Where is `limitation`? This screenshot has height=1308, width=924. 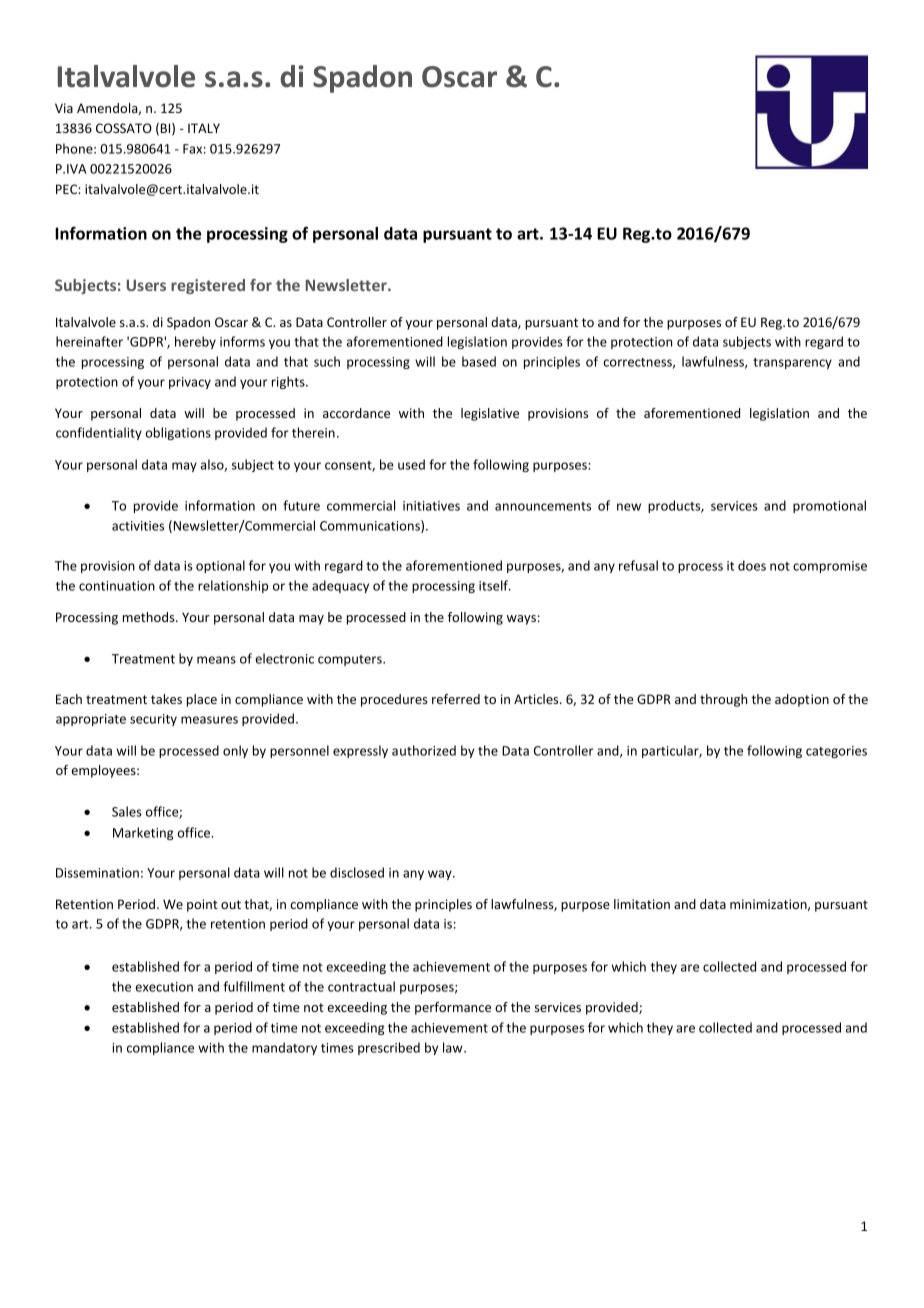
limitation is located at coordinates (642, 904).
